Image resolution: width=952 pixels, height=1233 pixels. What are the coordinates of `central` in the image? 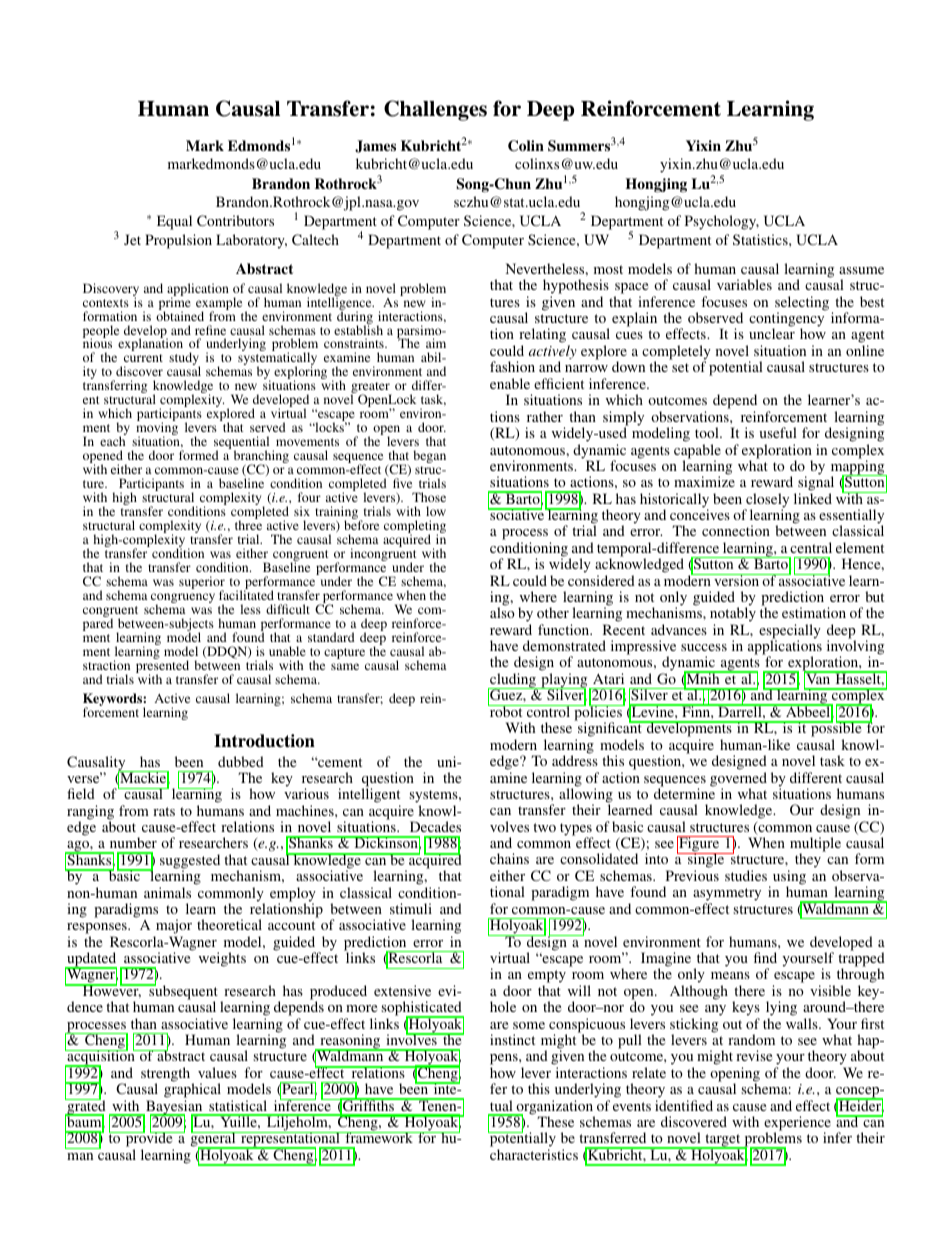 It's located at (811, 547).
